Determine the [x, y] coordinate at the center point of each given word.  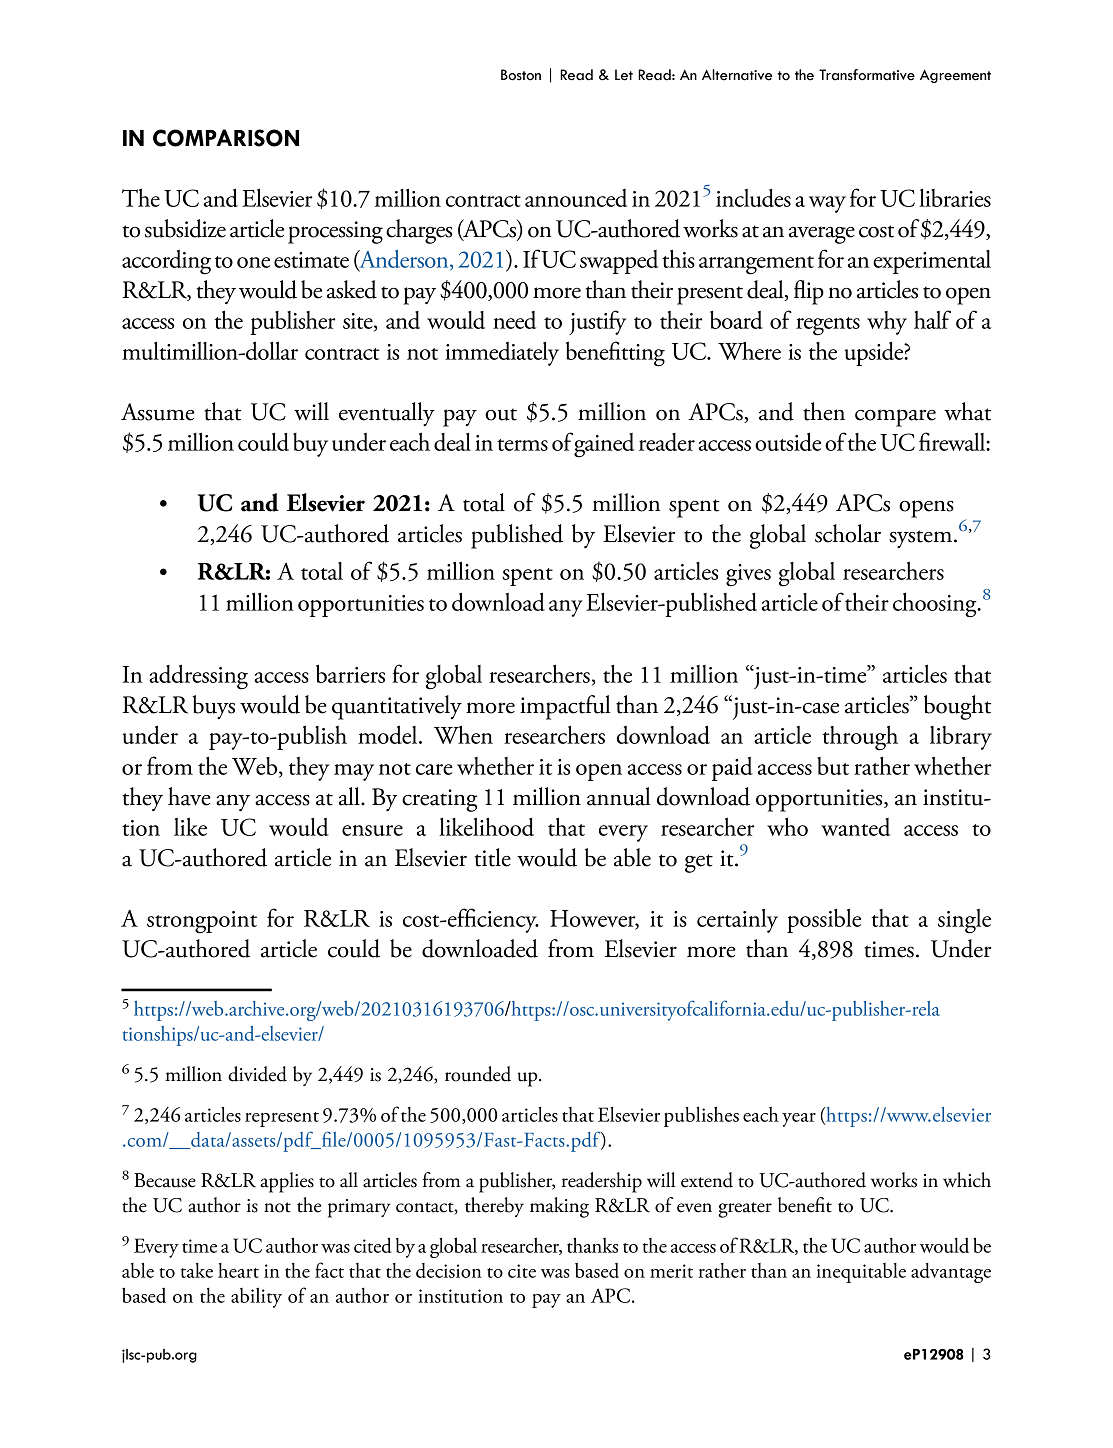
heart [238, 1270]
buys [214, 707]
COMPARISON [226, 138]
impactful [565, 707]
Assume [158, 412]
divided [257, 1074]
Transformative [867, 75]
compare [895, 418]
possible [824, 920]
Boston [521, 75]
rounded [478, 1074]
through [860, 738]
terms [522, 445]
